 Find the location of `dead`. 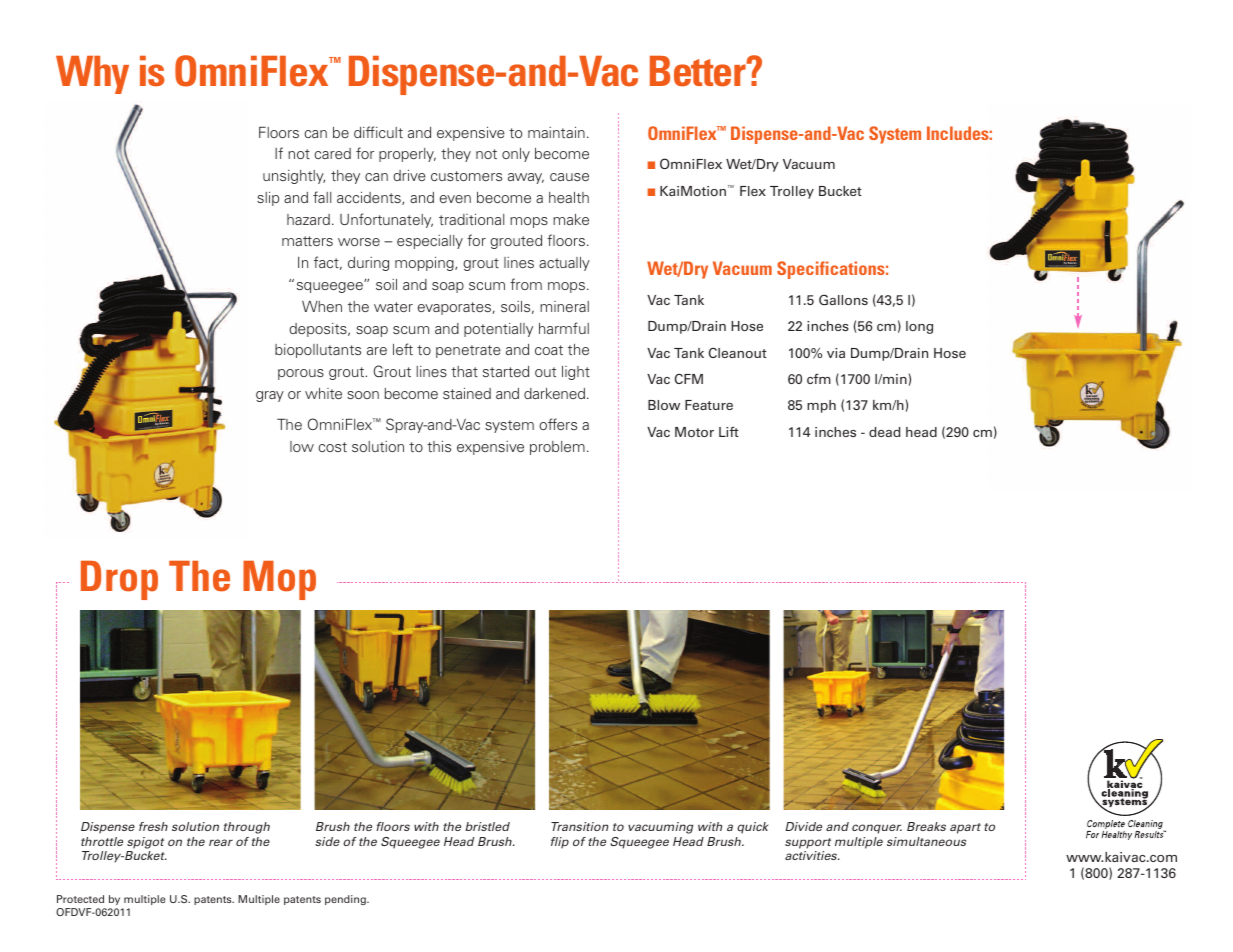

dead is located at coordinates (884, 432).
